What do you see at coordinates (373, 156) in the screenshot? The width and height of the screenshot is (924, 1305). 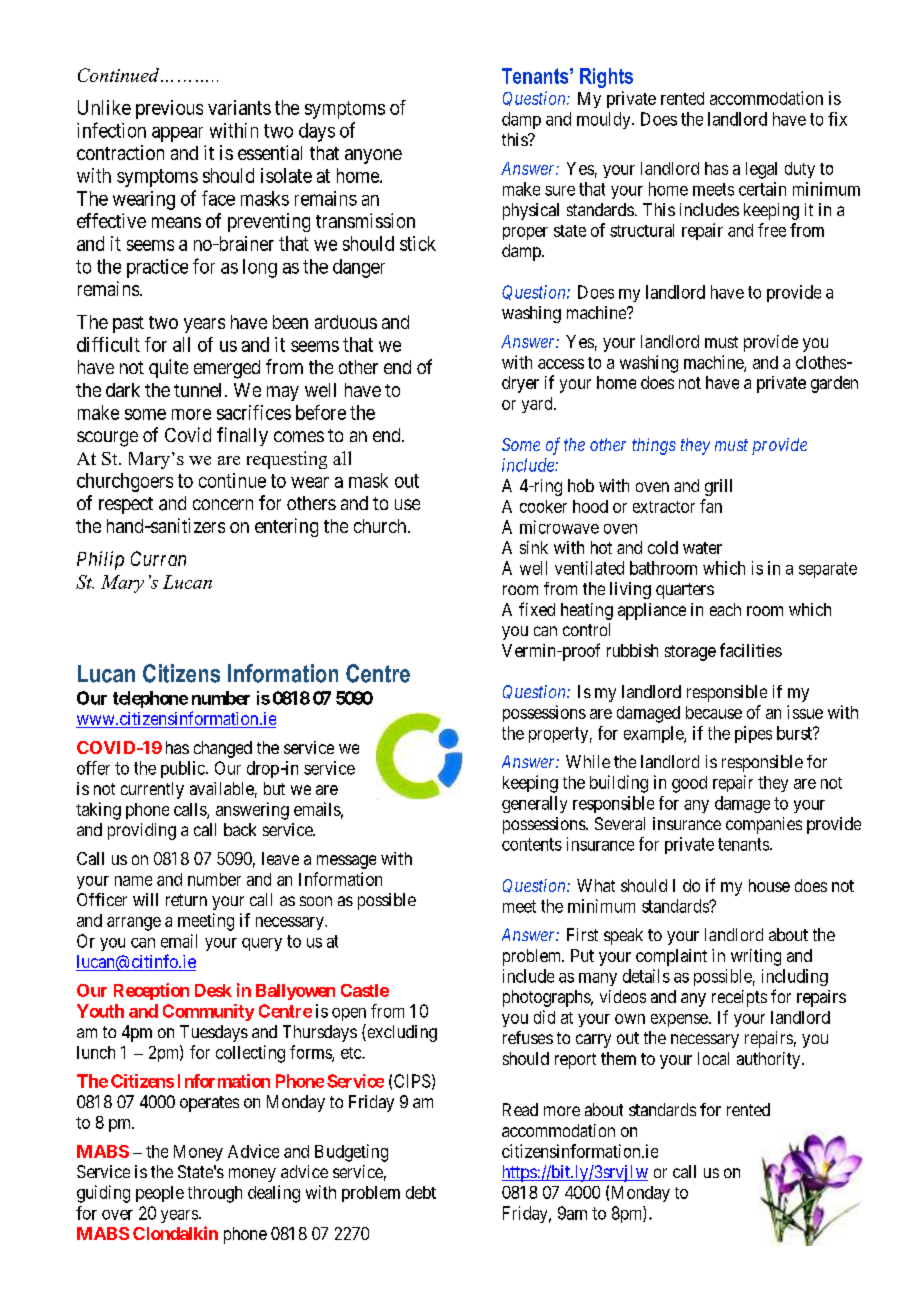 I see `anyone` at bounding box center [373, 156].
